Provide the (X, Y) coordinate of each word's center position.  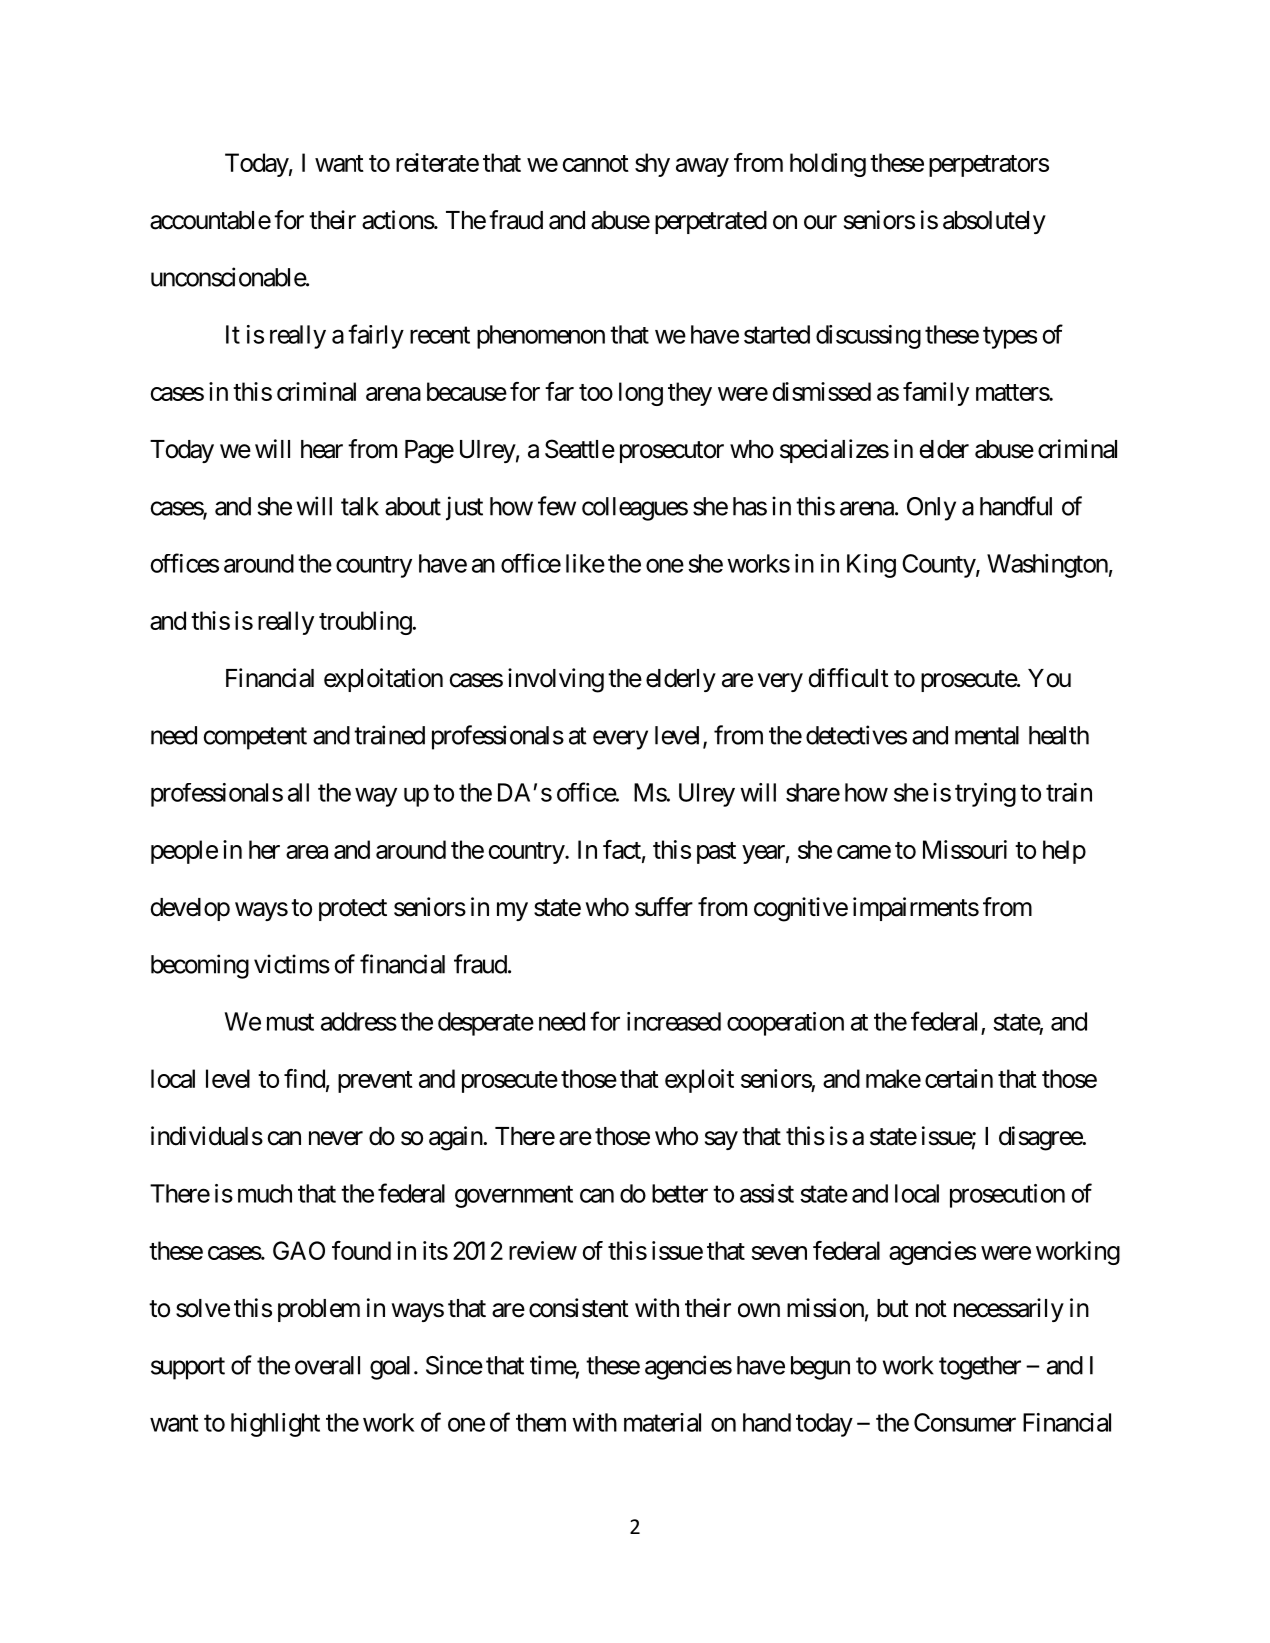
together (980, 1368)
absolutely (994, 222)
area (307, 852)
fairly (376, 336)
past (716, 853)
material (662, 1422)
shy (652, 165)
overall (327, 1365)
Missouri (965, 849)
